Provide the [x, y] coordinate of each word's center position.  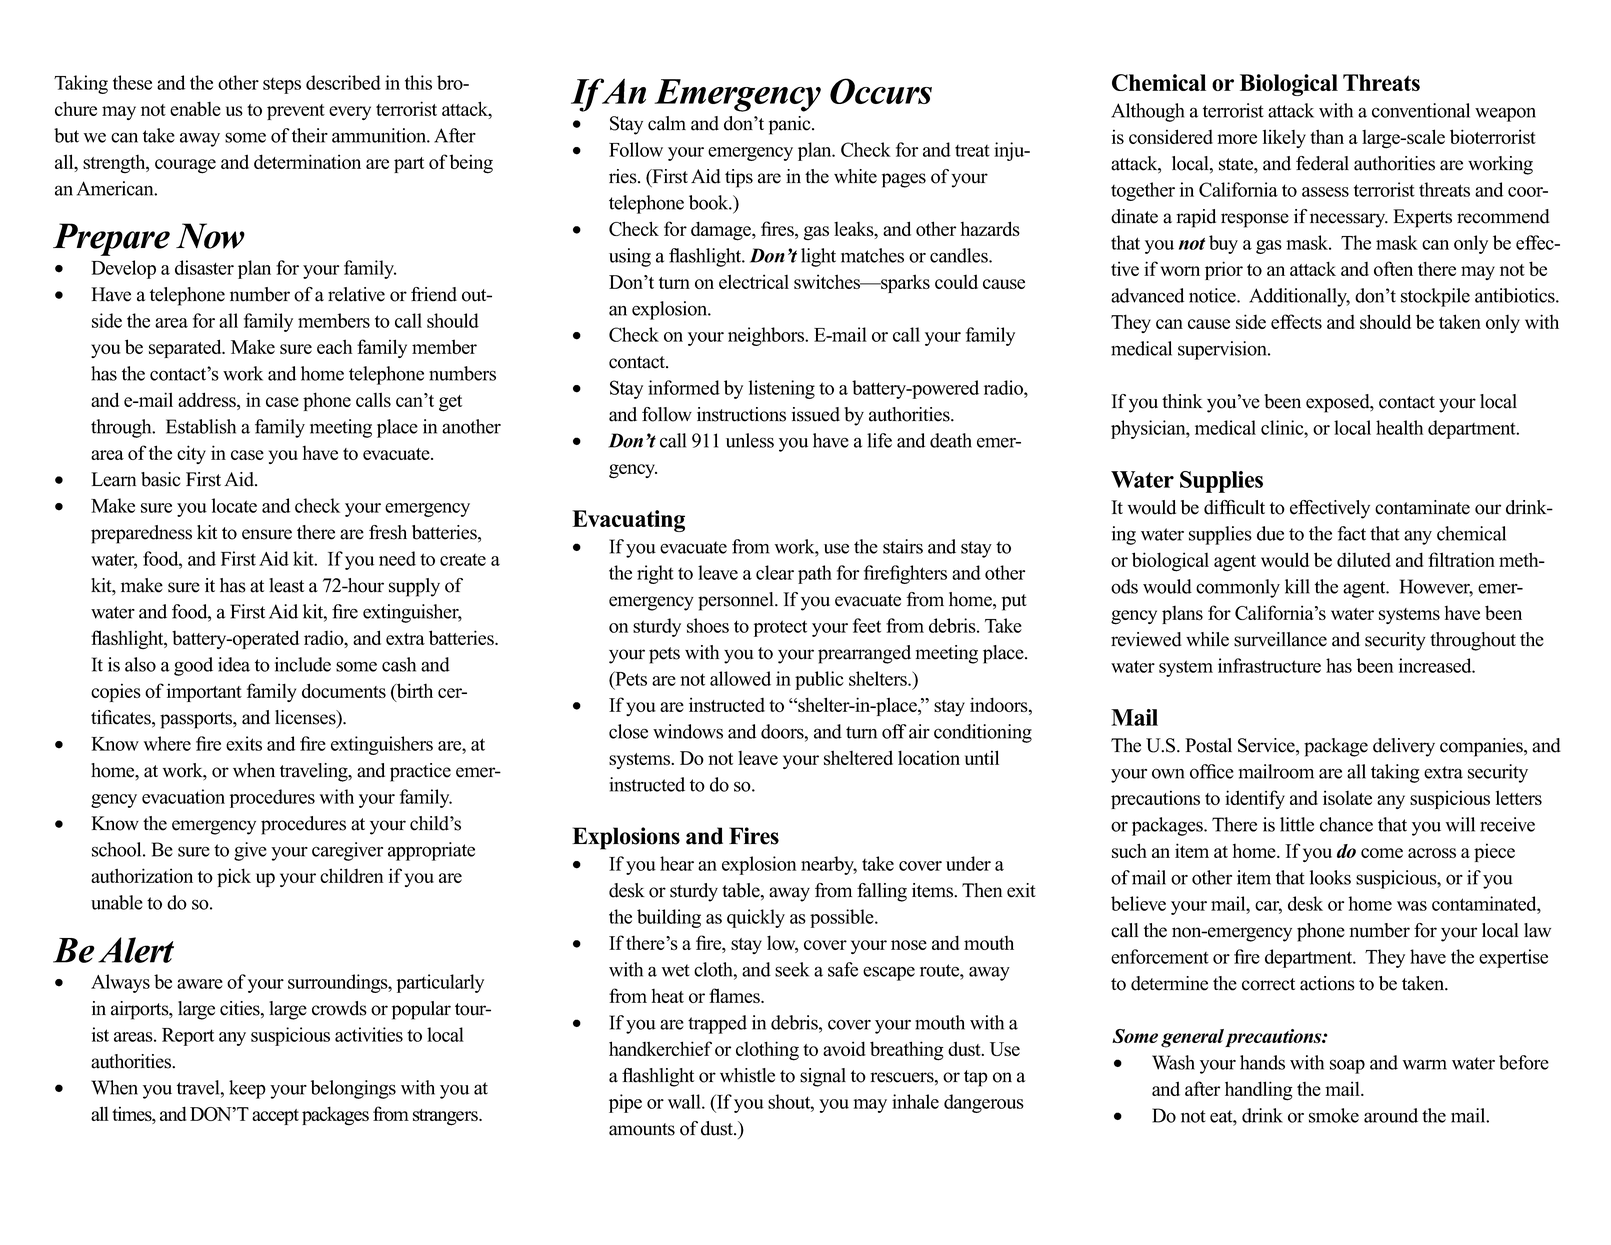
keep [247, 1089]
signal [823, 1077]
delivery [1404, 747]
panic [791, 125]
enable [195, 108]
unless [750, 440]
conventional [1421, 110]
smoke [1334, 1115]
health [1399, 427]
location [929, 757]
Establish [201, 426]
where [167, 743]
